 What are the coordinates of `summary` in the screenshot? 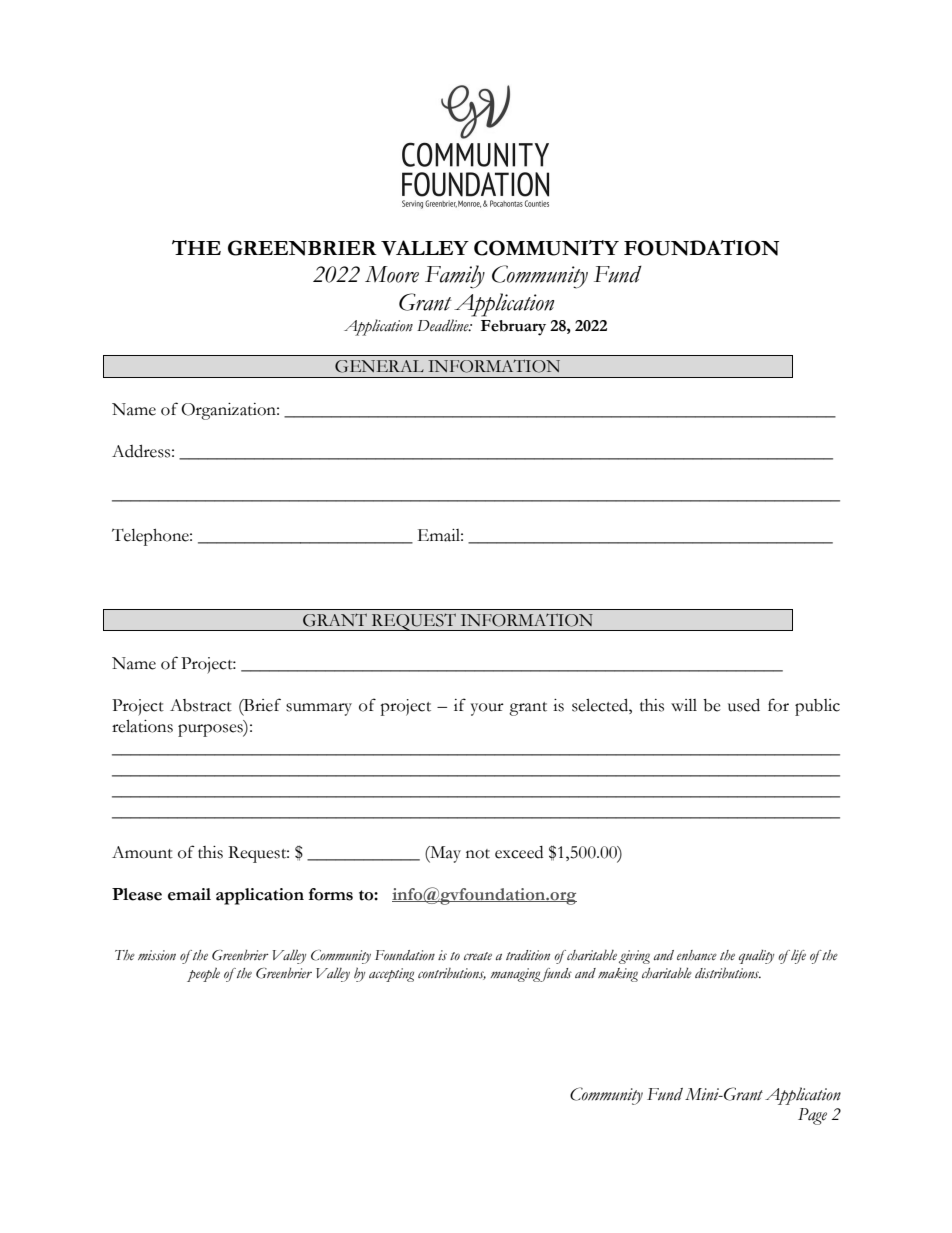 It's located at (319, 709).
